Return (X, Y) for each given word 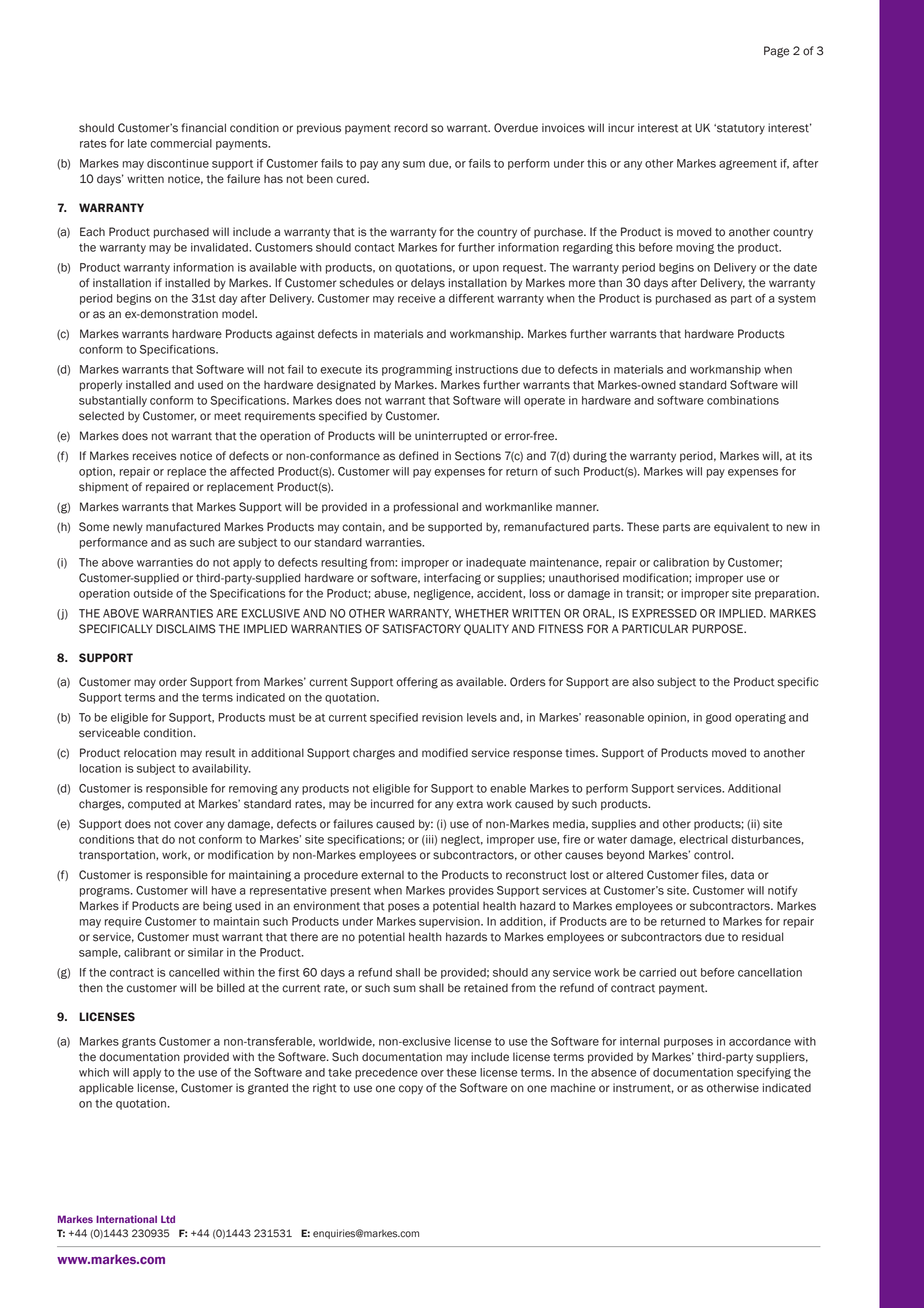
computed (154, 804)
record (411, 128)
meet (227, 416)
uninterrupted (451, 436)
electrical (703, 839)
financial (203, 128)
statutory (740, 129)
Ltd (168, 1219)
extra (469, 804)
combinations (743, 400)
